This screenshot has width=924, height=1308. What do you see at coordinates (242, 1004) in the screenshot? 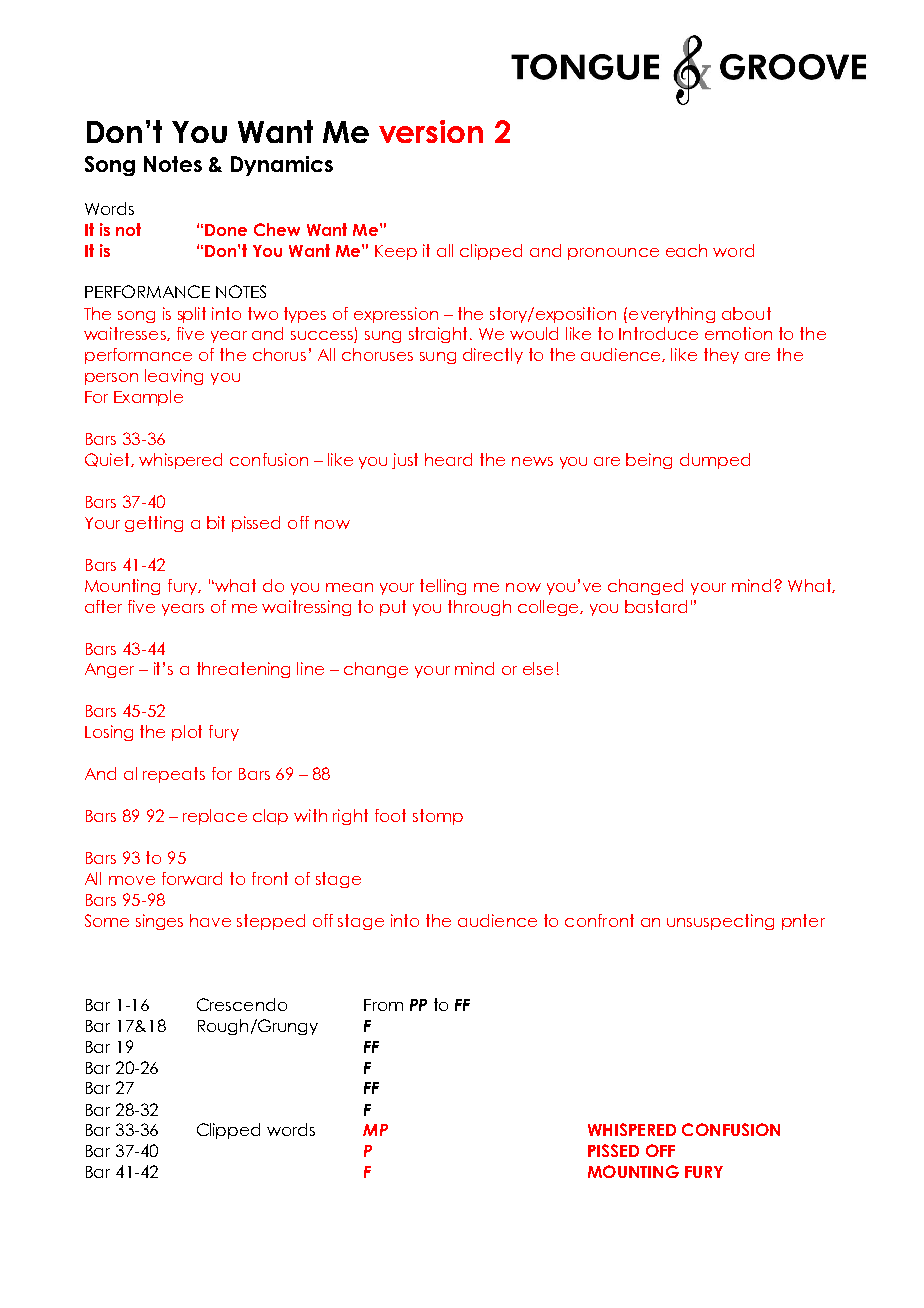
I see `Crescendo` at bounding box center [242, 1004].
